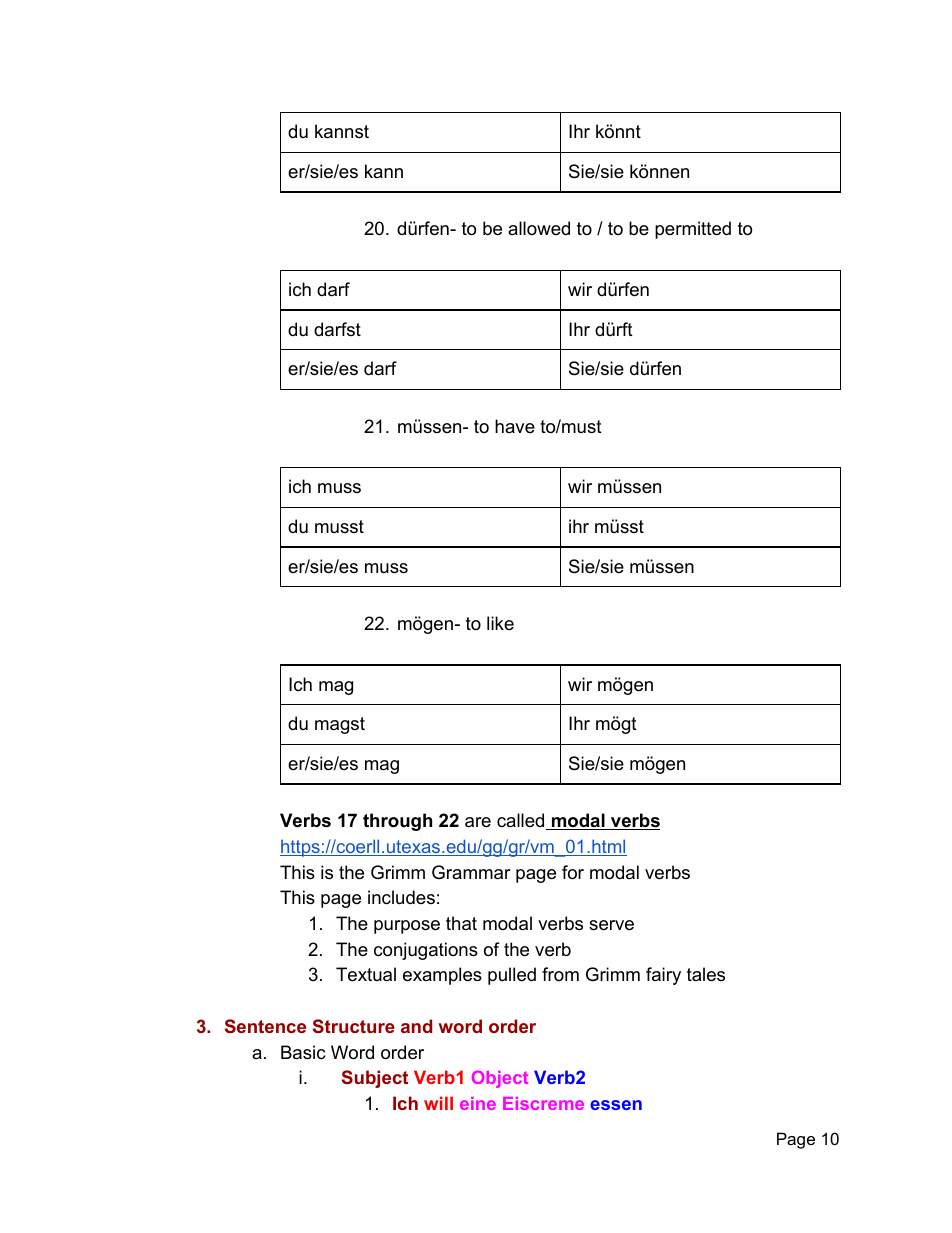 This page has width=952, height=1233. Describe the element at coordinates (611, 925) in the page. I see `serve` at that location.
